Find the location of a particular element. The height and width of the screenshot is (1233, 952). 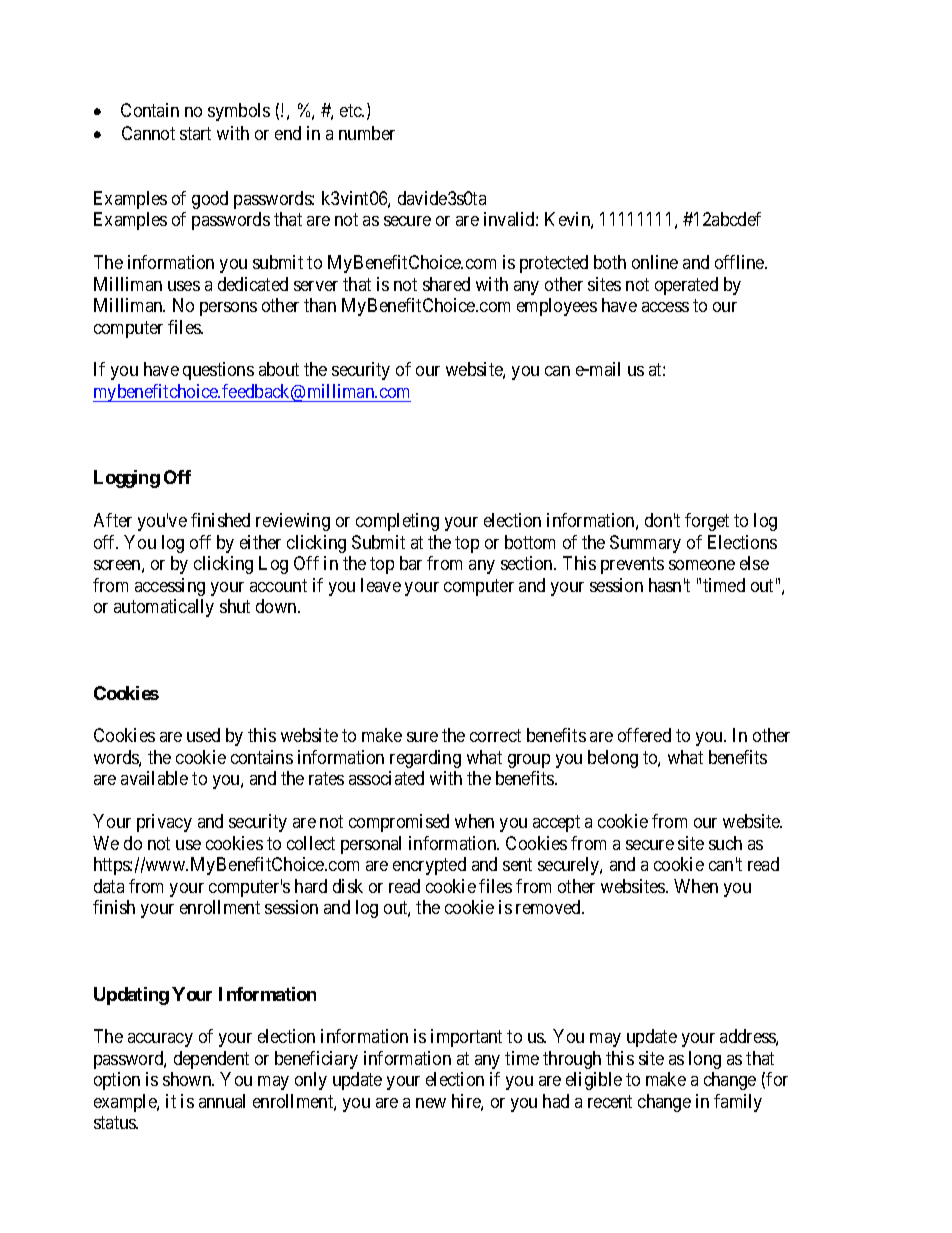

shared is located at coordinates (446, 284).
